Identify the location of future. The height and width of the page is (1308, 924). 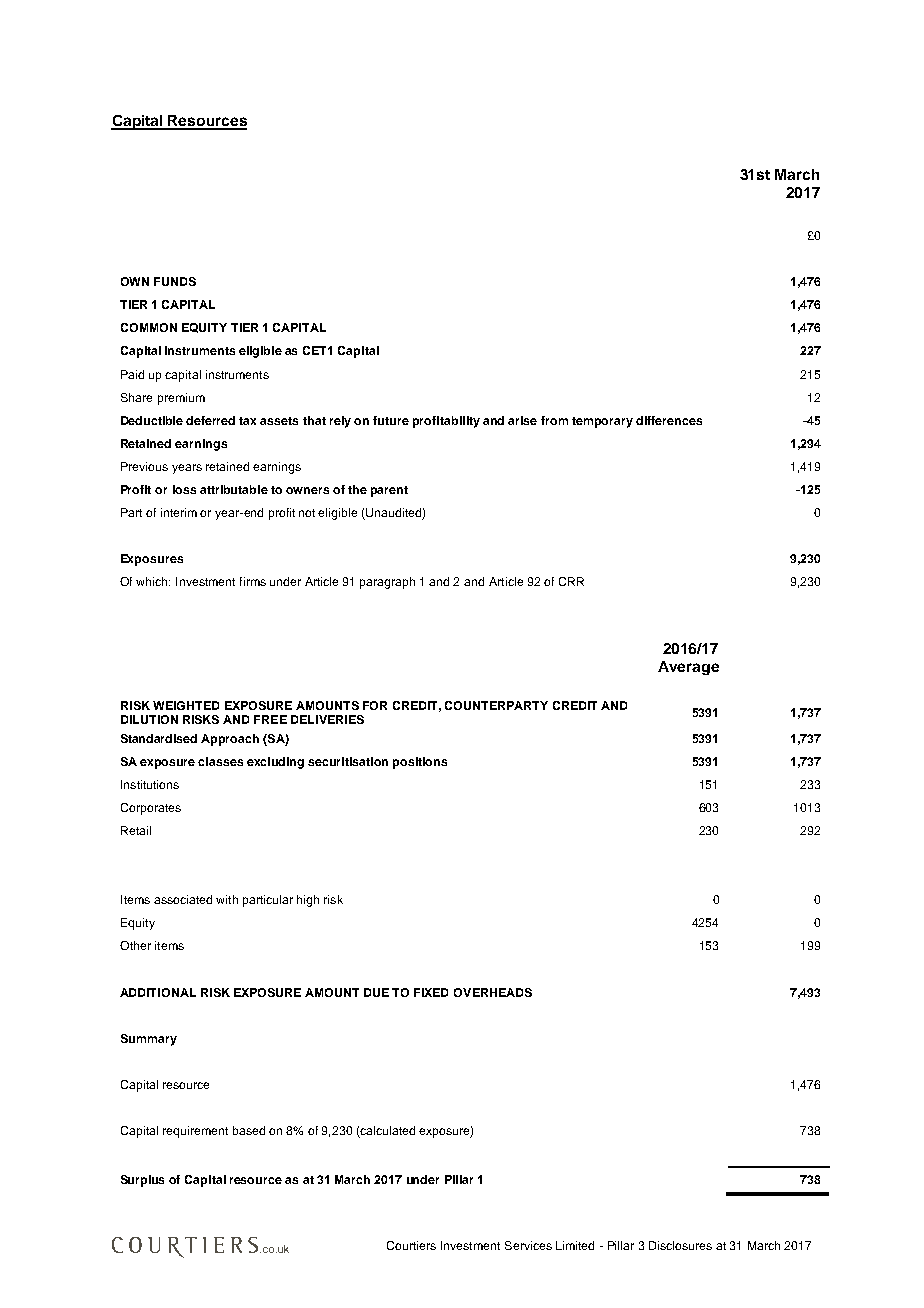
(391, 420).
